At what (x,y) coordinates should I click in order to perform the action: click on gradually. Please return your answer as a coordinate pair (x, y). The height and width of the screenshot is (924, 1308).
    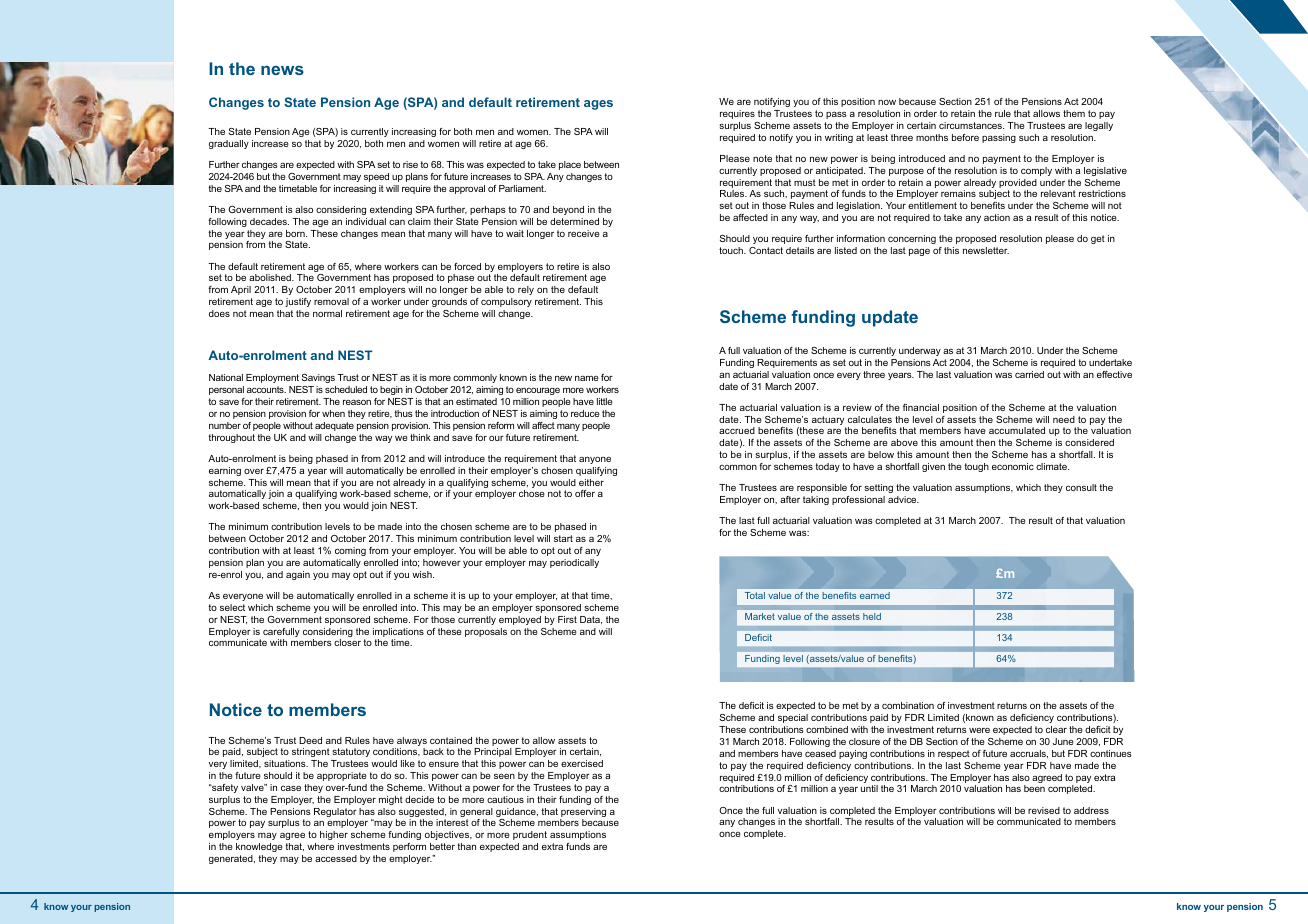
    Looking at the image, I should click on (229, 144).
